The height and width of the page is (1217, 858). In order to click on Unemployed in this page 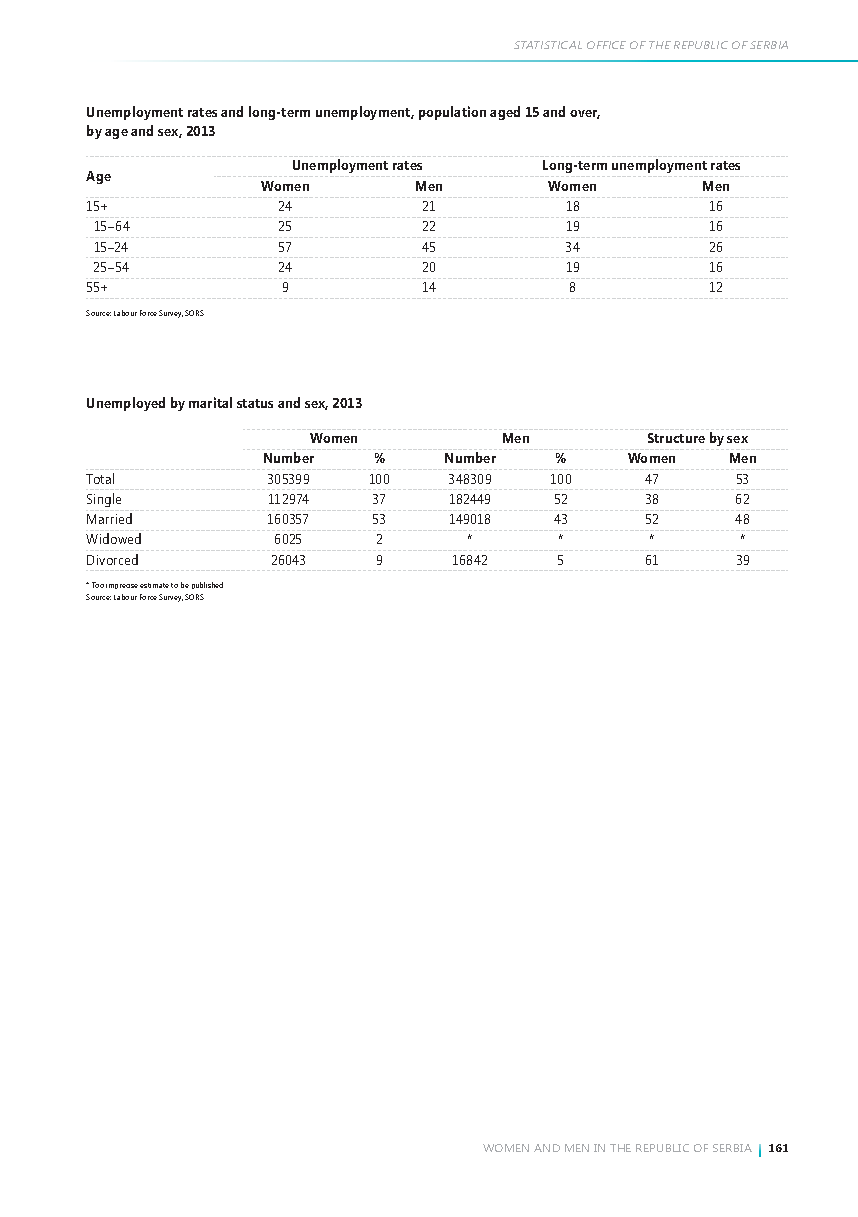, I will do `click(126, 404)`.
